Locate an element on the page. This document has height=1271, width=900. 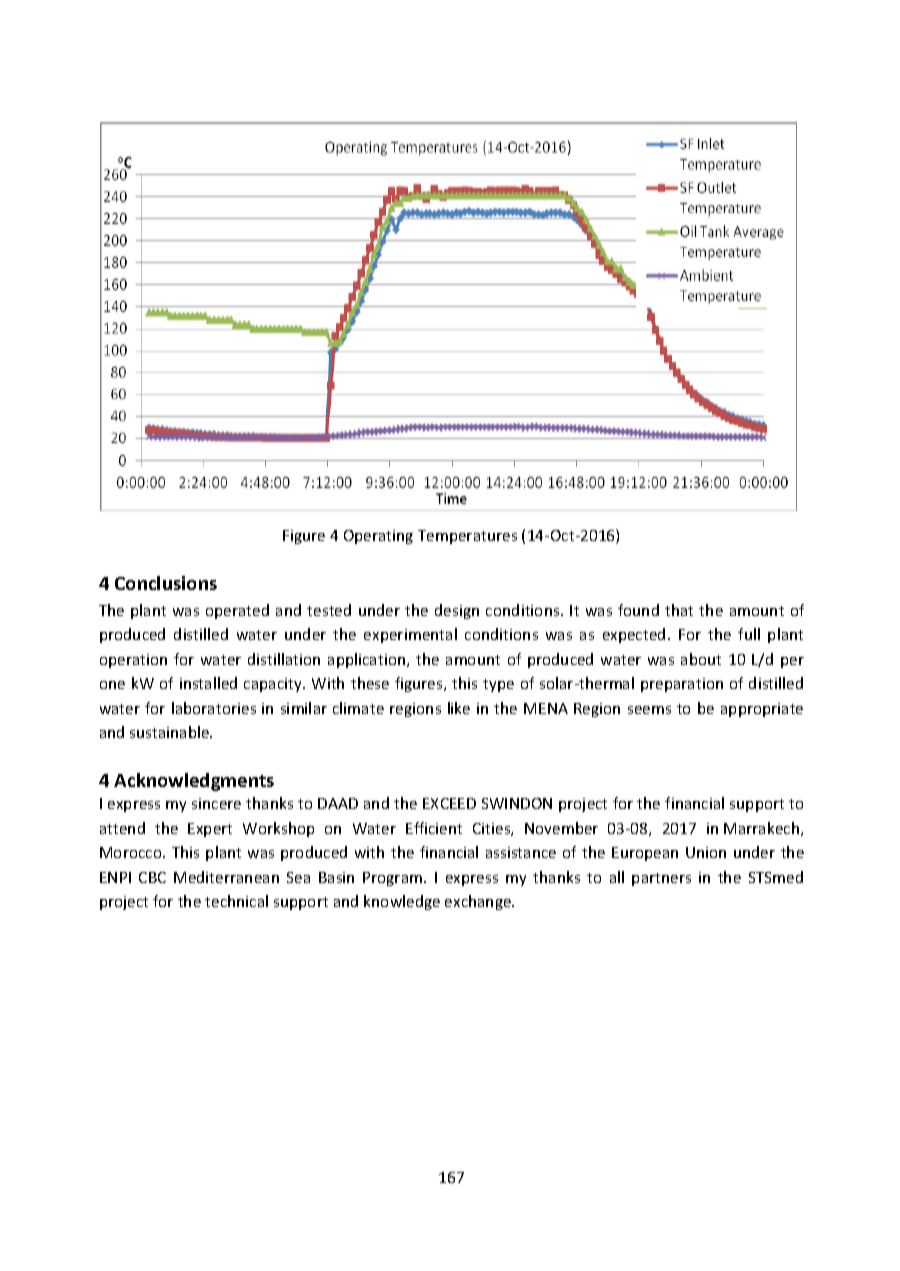
sincere is located at coordinates (216, 803).
